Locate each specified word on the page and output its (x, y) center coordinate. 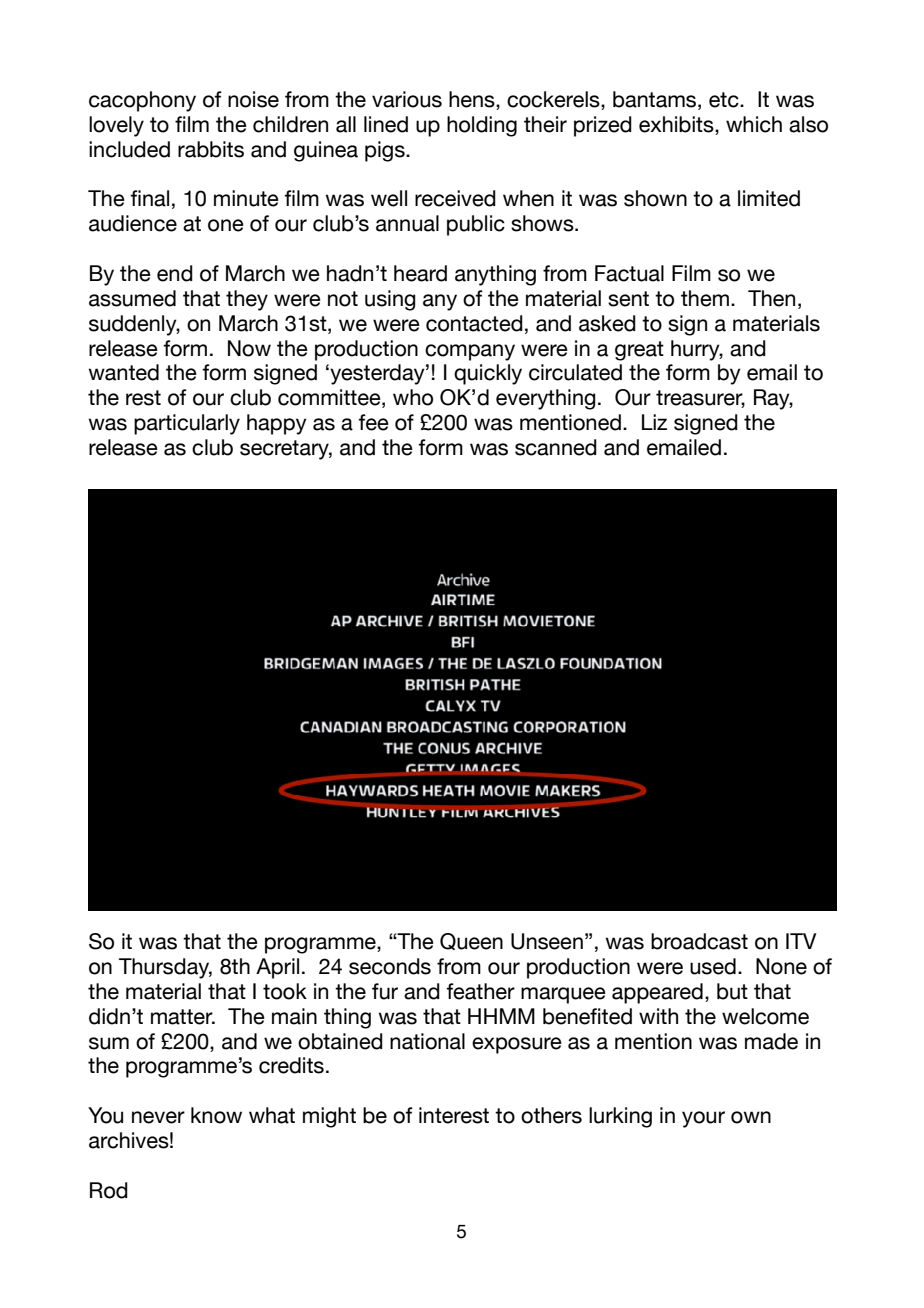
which (754, 124)
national (427, 1041)
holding (482, 126)
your (703, 1119)
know (216, 1115)
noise (253, 99)
